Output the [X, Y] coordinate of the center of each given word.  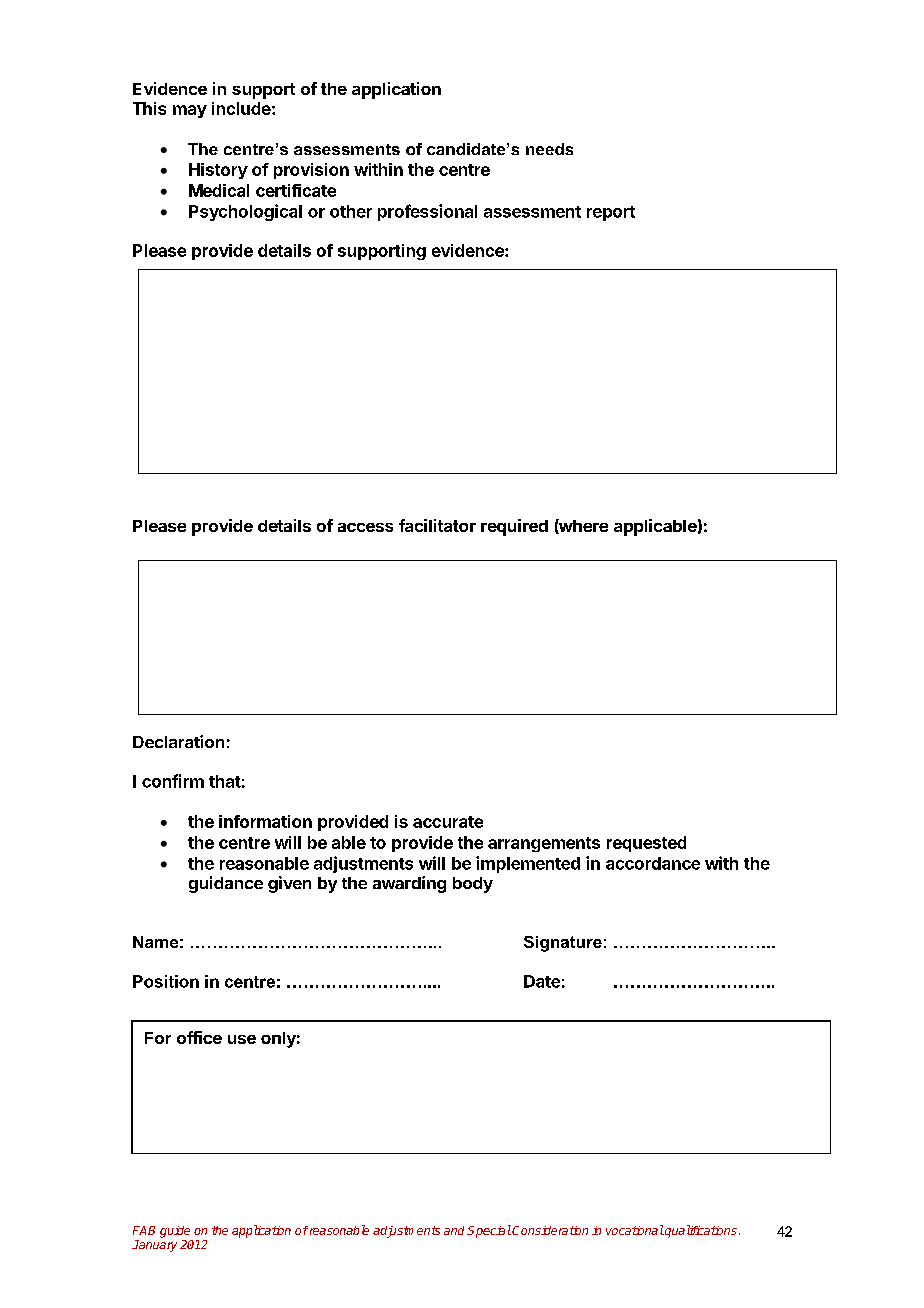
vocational [635, 1230]
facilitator [437, 525]
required [514, 527]
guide [175, 1232]
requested [646, 844]
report [611, 213]
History [218, 171]
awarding [409, 884]
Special [489, 1231]
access [365, 527]
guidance [226, 884]
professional [427, 212]
